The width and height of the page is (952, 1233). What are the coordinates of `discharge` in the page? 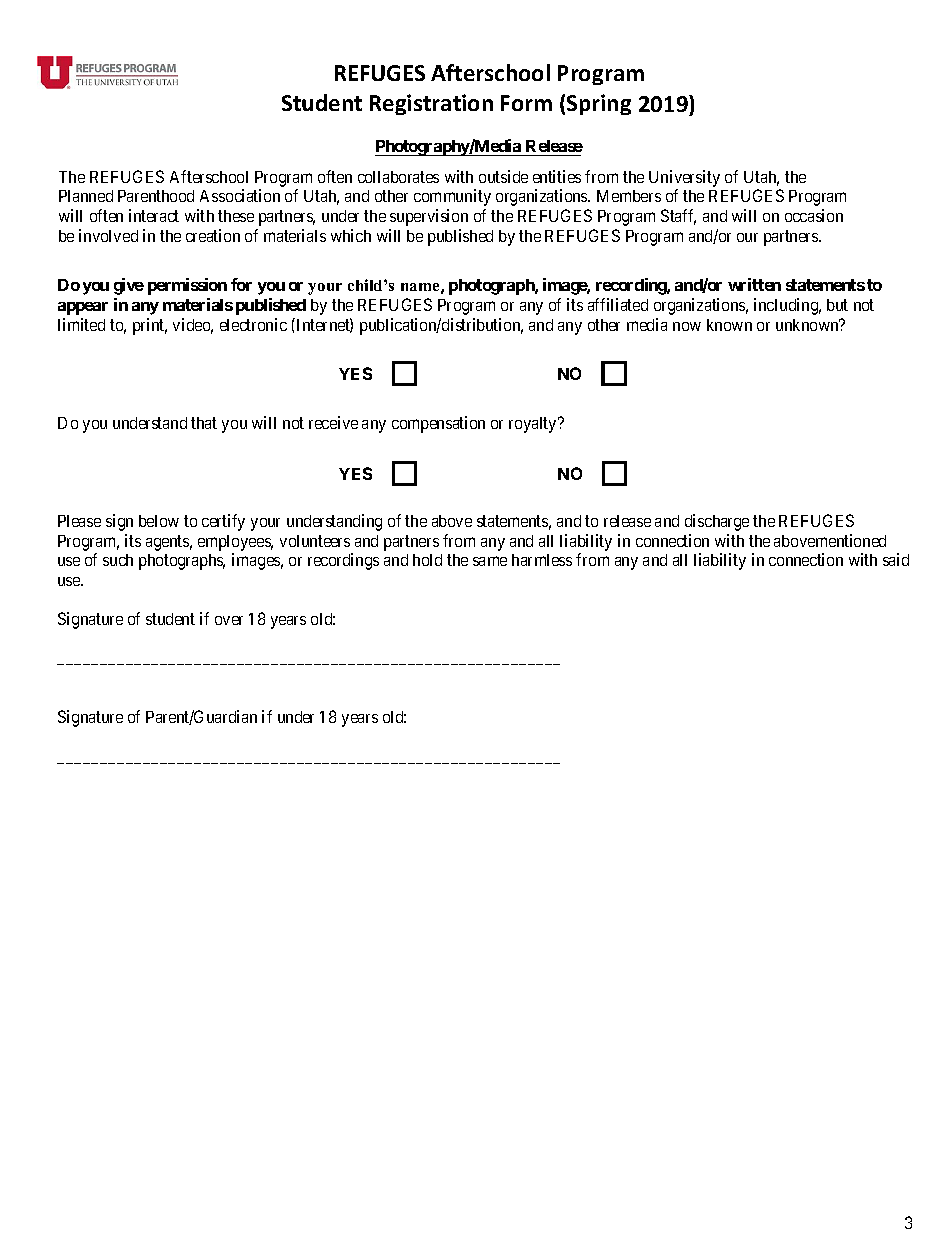 It's located at (717, 522).
